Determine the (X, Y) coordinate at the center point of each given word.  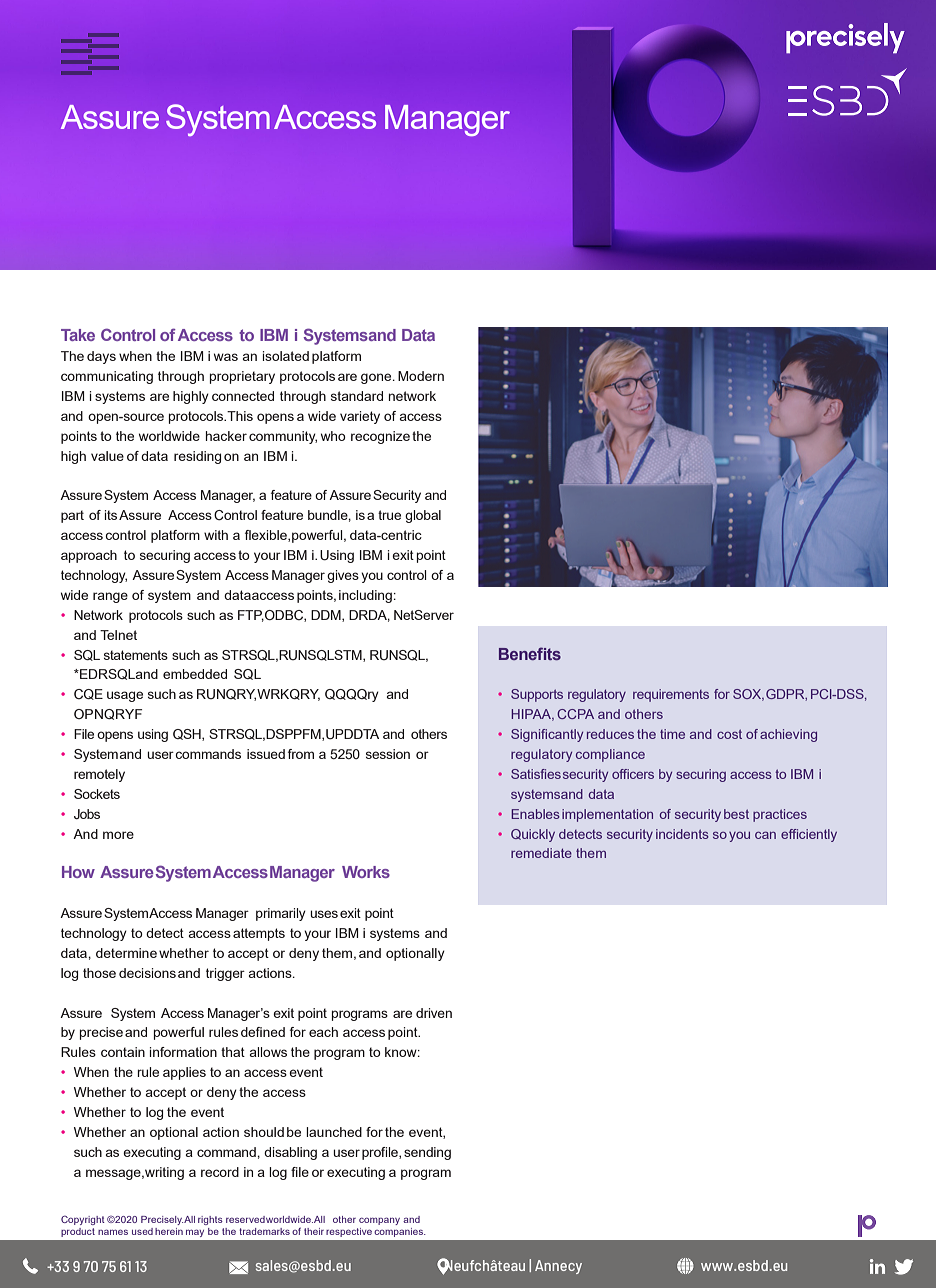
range (110, 597)
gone (377, 378)
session (388, 754)
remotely (99, 775)
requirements (671, 695)
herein (169, 1231)
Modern (421, 376)
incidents (682, 834)
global (423, 516)
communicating (107, 377)
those (99, 973)
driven (434, 1013)
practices (780, 815)
